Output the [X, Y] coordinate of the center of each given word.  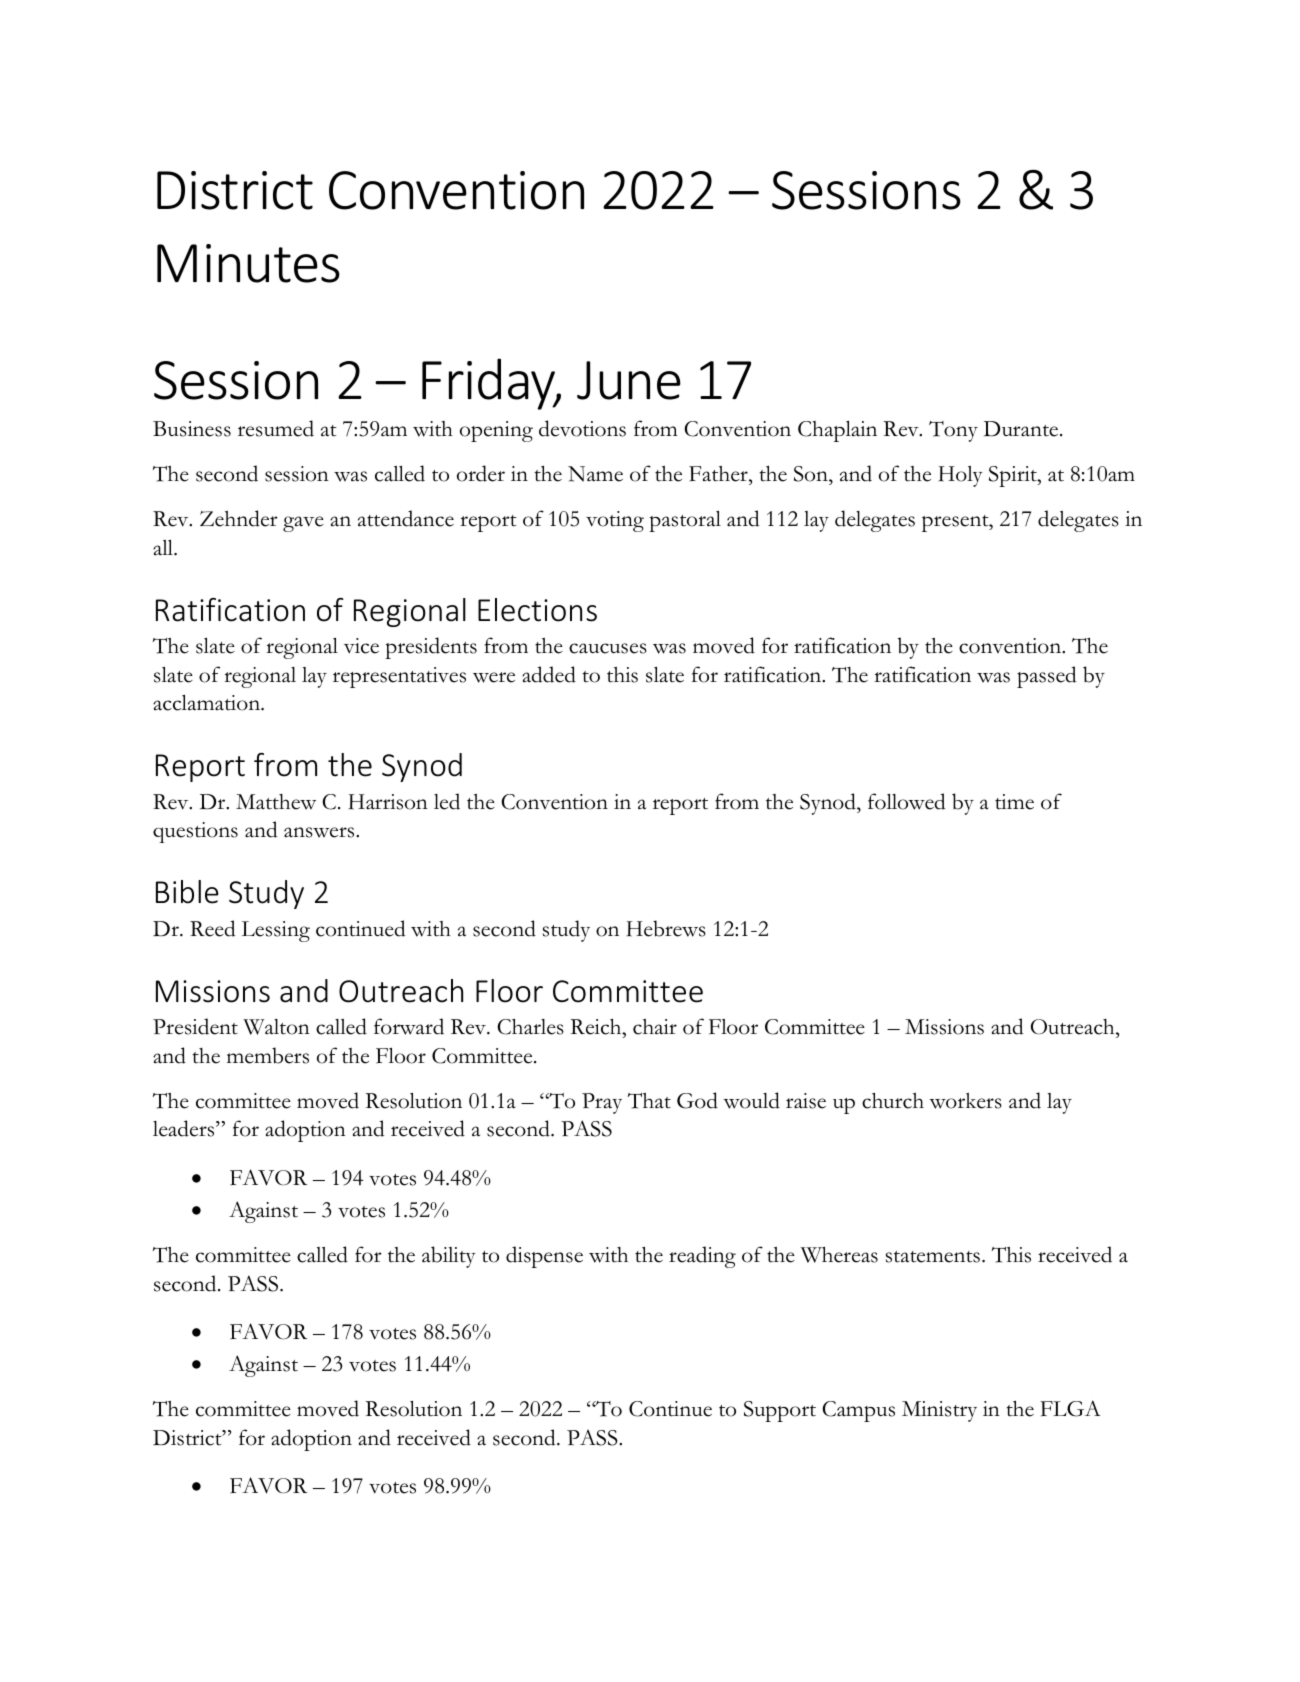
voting [615, 521]
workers [965, 1100]
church [893, 1100]
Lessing [276, 931]
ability [449, 1257]
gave [303, 524]
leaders [185, 1128]
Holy [960, 476]
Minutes [248, 263]
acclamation [207, 703]
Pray [602, 1103]
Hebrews [666, 928]
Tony [953, 431]
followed [906, 801]
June [629, 380]
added [549, 674]
